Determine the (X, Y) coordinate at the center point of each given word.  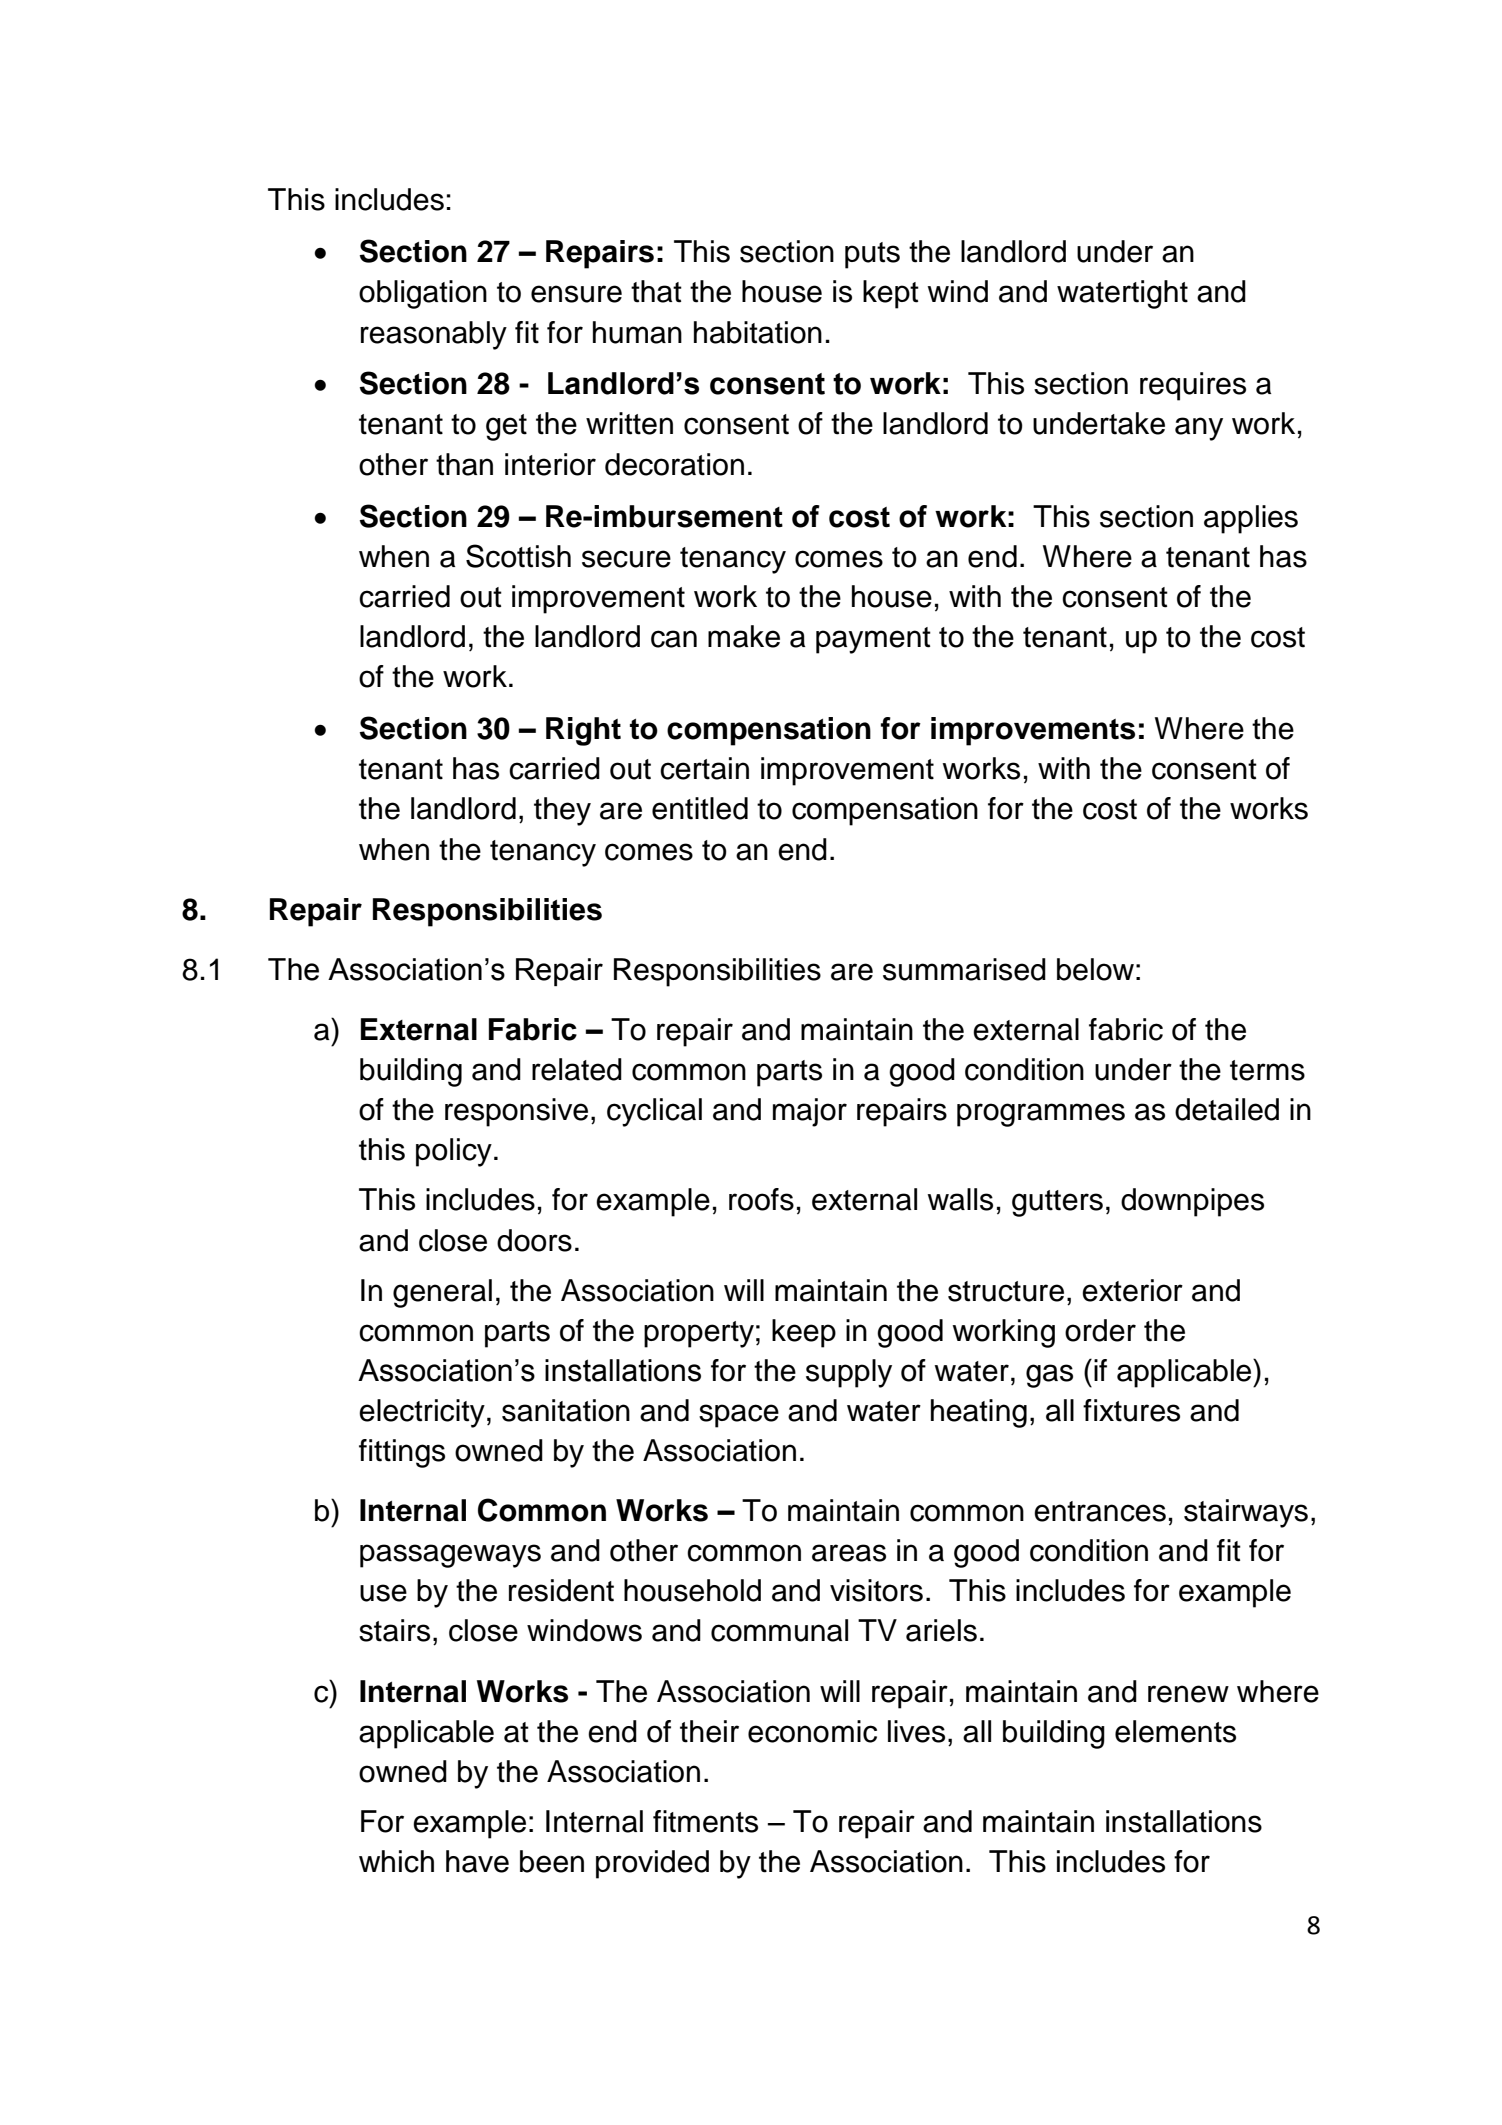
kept (891, 294)
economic (812, 1731)
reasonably (434, 335)
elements (1175, 1731)
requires (1193, 386)
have (477, 1861)
